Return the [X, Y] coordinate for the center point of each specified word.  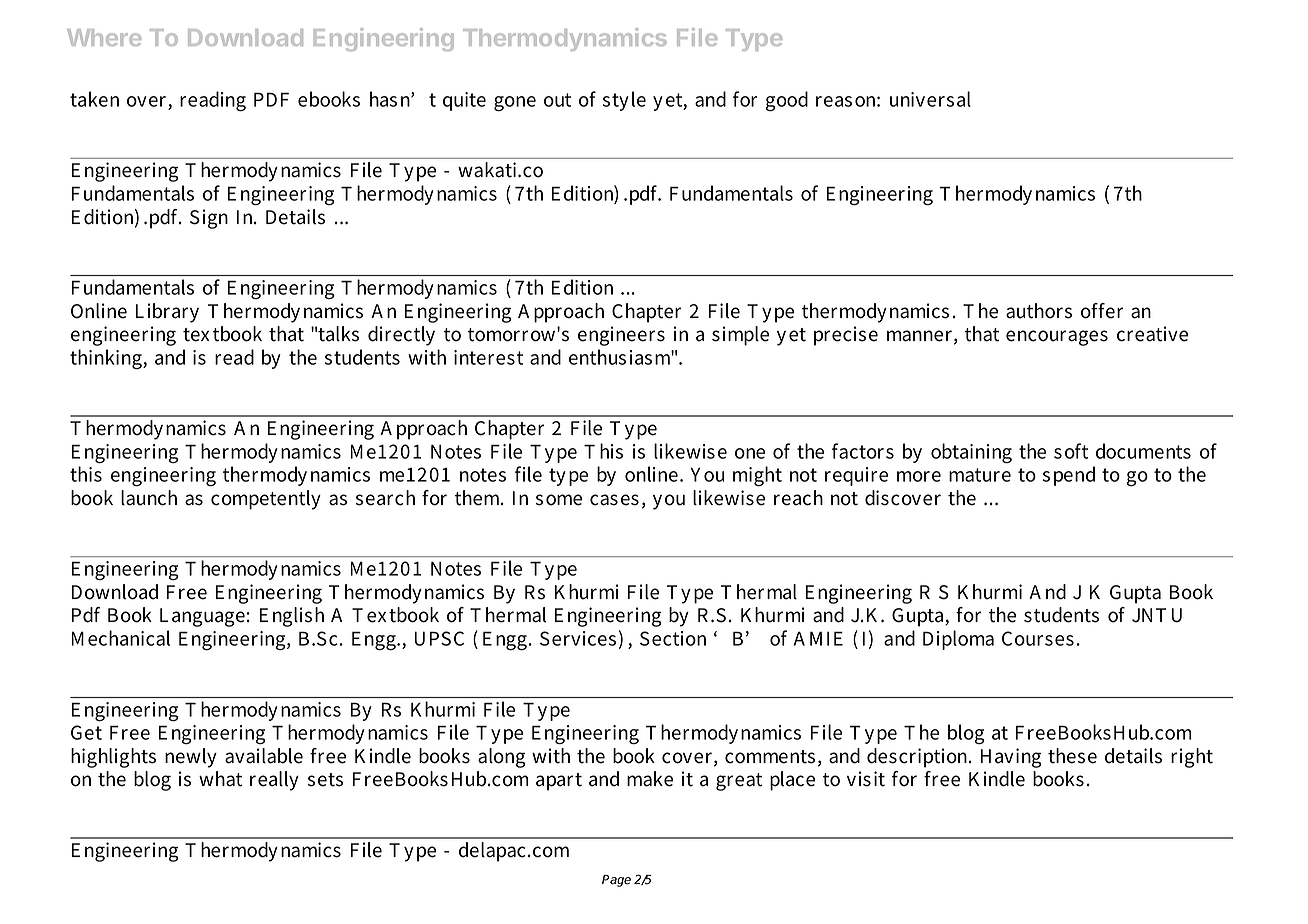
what [220, 779]
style [624, 101]
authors [1039, 311]
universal [930, 99]
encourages [1057, 338]
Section [673, 638]
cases [614, 500]
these [1072, 756]
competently [266, 500]
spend [1069, 476]
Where [104, 37]
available [264, 756]
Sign [209, 219]
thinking [107, 359]
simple [740, 336]
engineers [621, 336]
